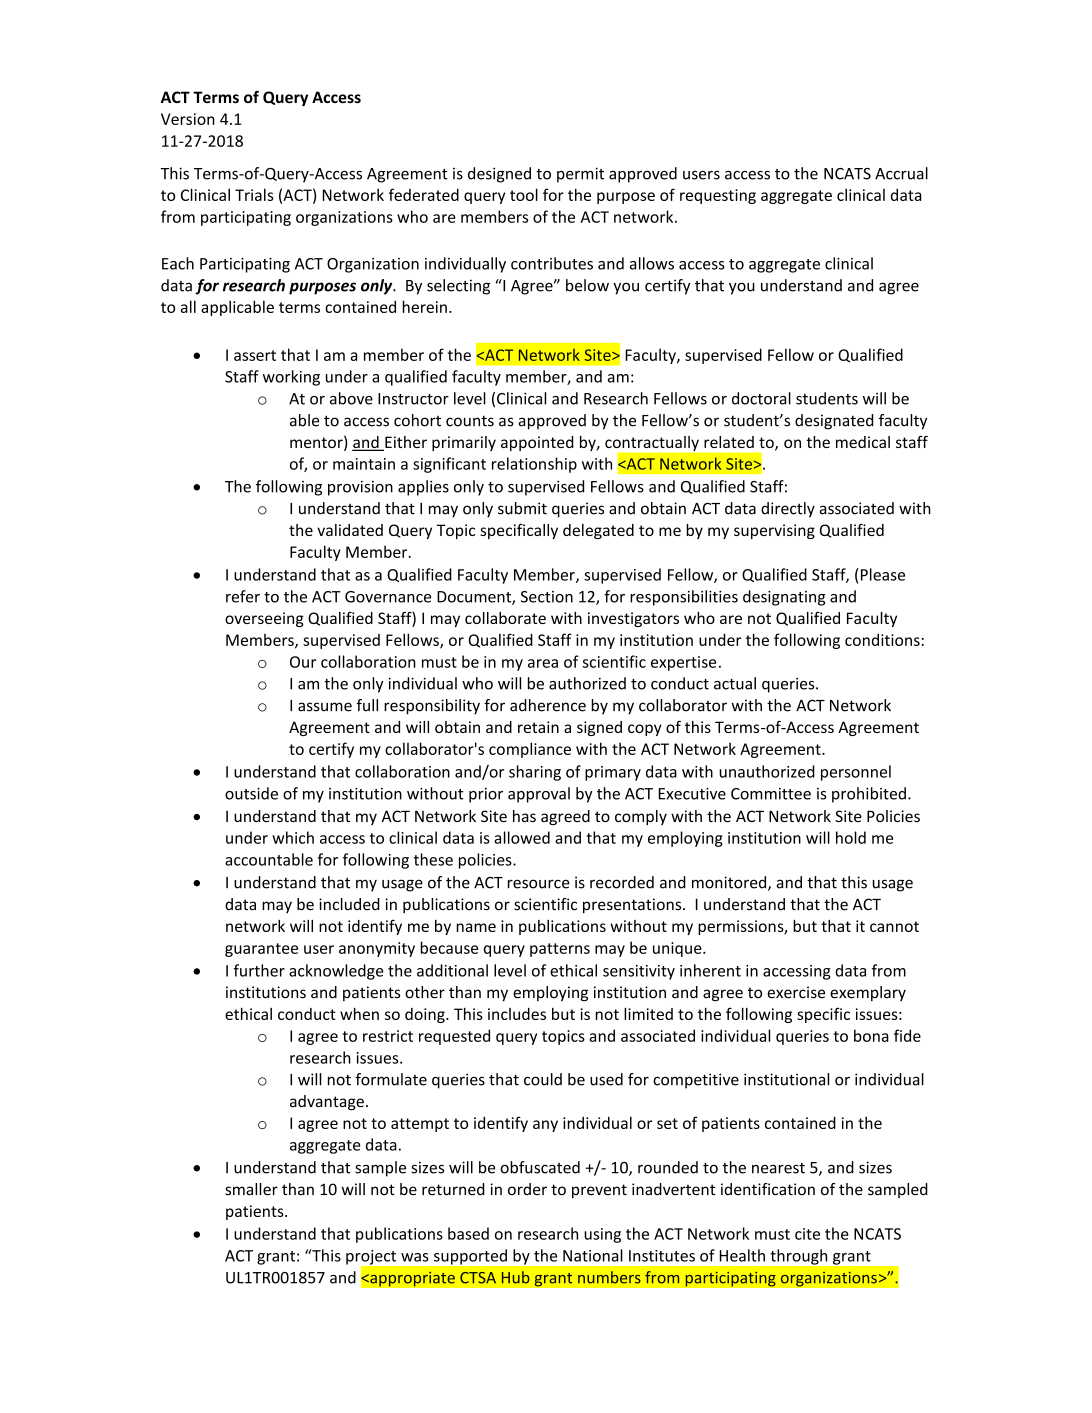  Describe the element at coordinates (548, 705) in the screenshot. I see `adherence` at that location.
